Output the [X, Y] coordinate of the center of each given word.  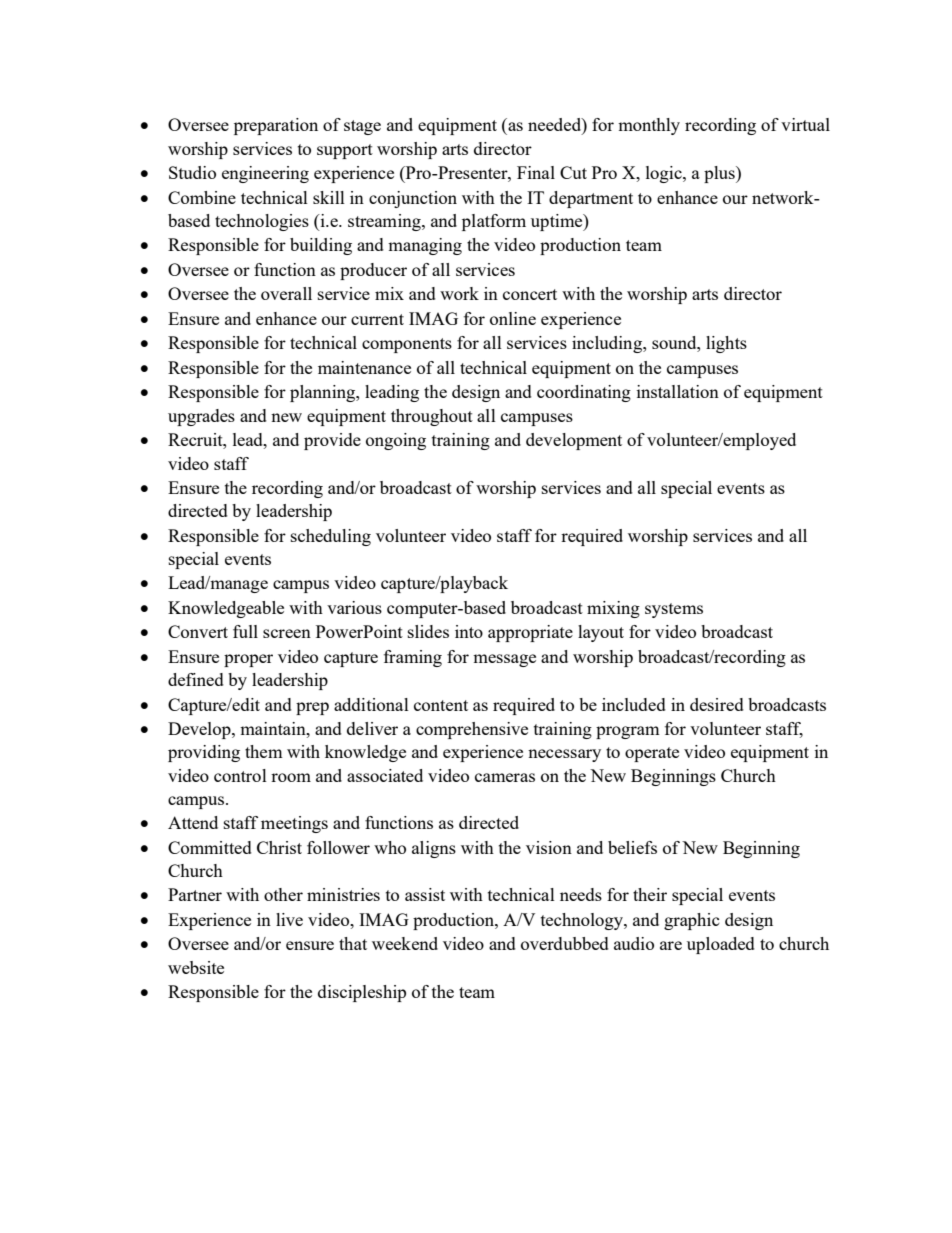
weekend [405, 943]
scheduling [331, 537]
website [196, 967]
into [469, 631]
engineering [265, 174]
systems [674, 610]
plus [720, 174]
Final [536, 172]
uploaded [721, 945]
